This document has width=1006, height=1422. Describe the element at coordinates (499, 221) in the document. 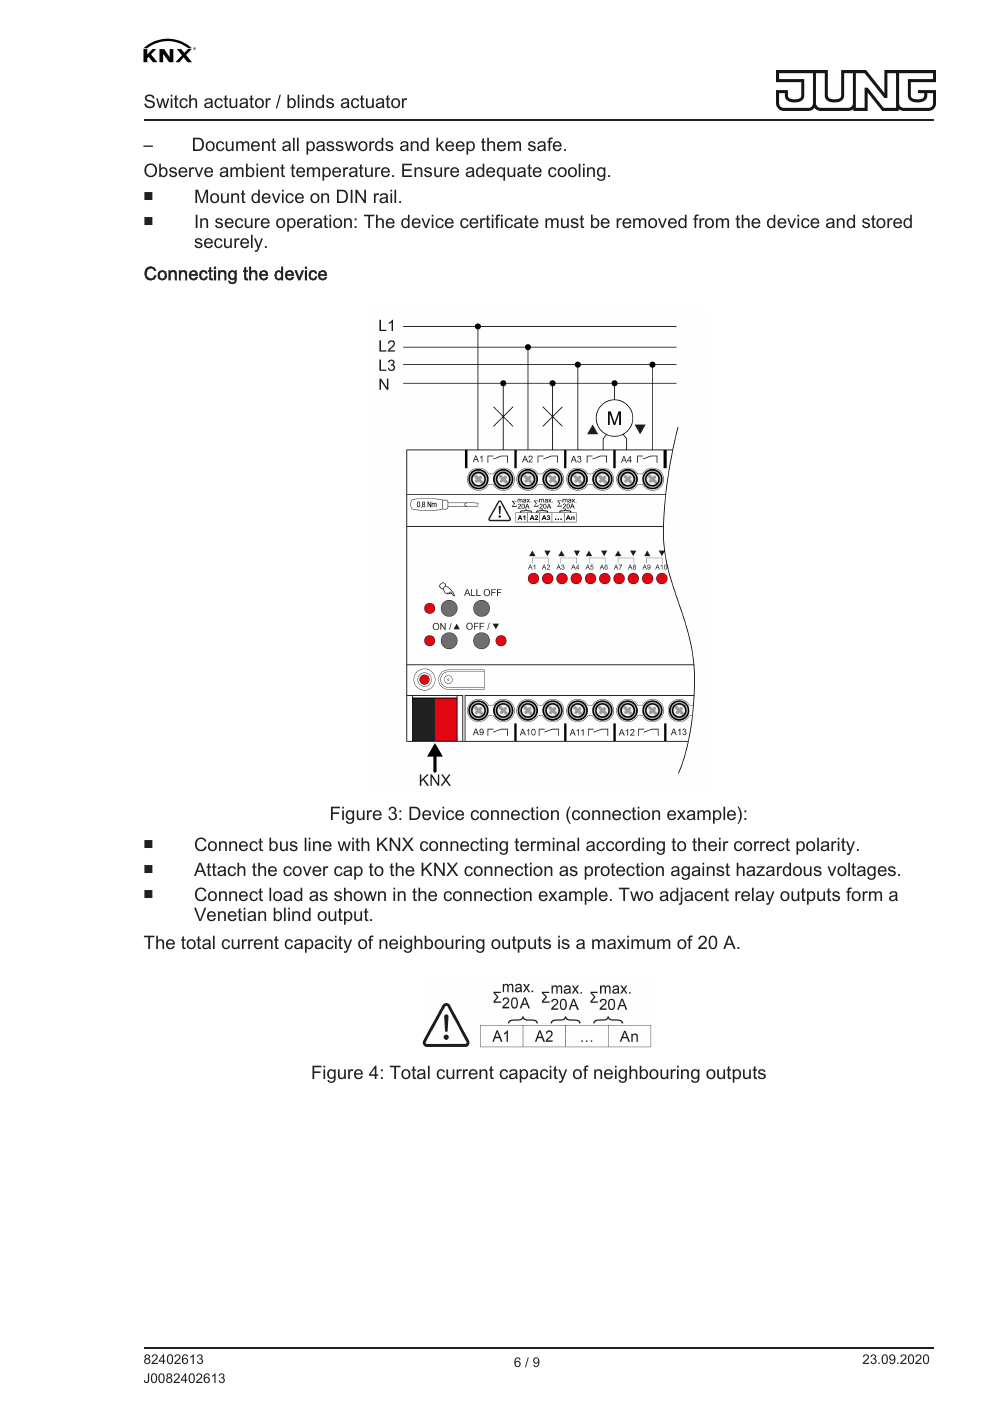

I see `certificate` at that location.
